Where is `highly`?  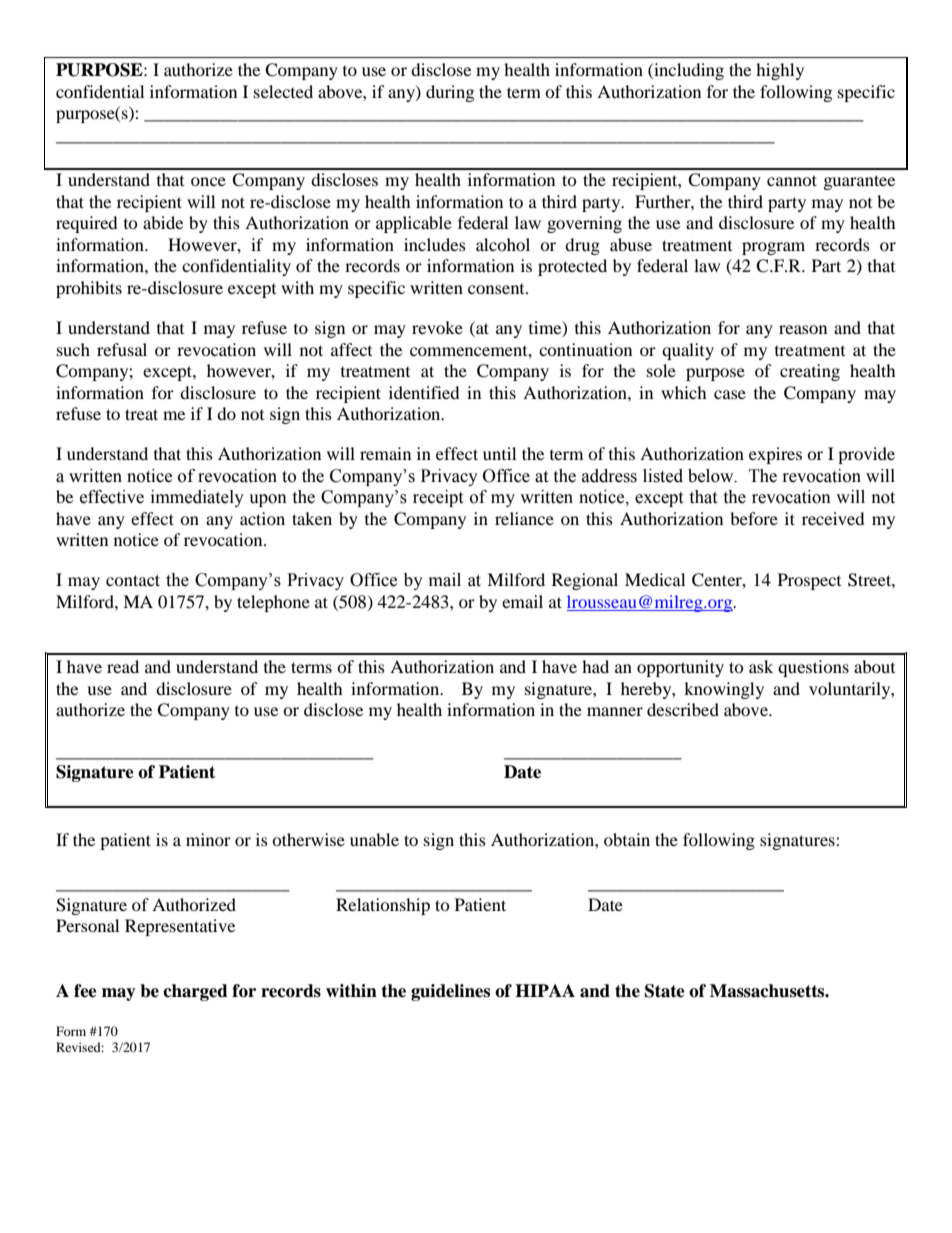 highly is located at coordinates (780, 71).
